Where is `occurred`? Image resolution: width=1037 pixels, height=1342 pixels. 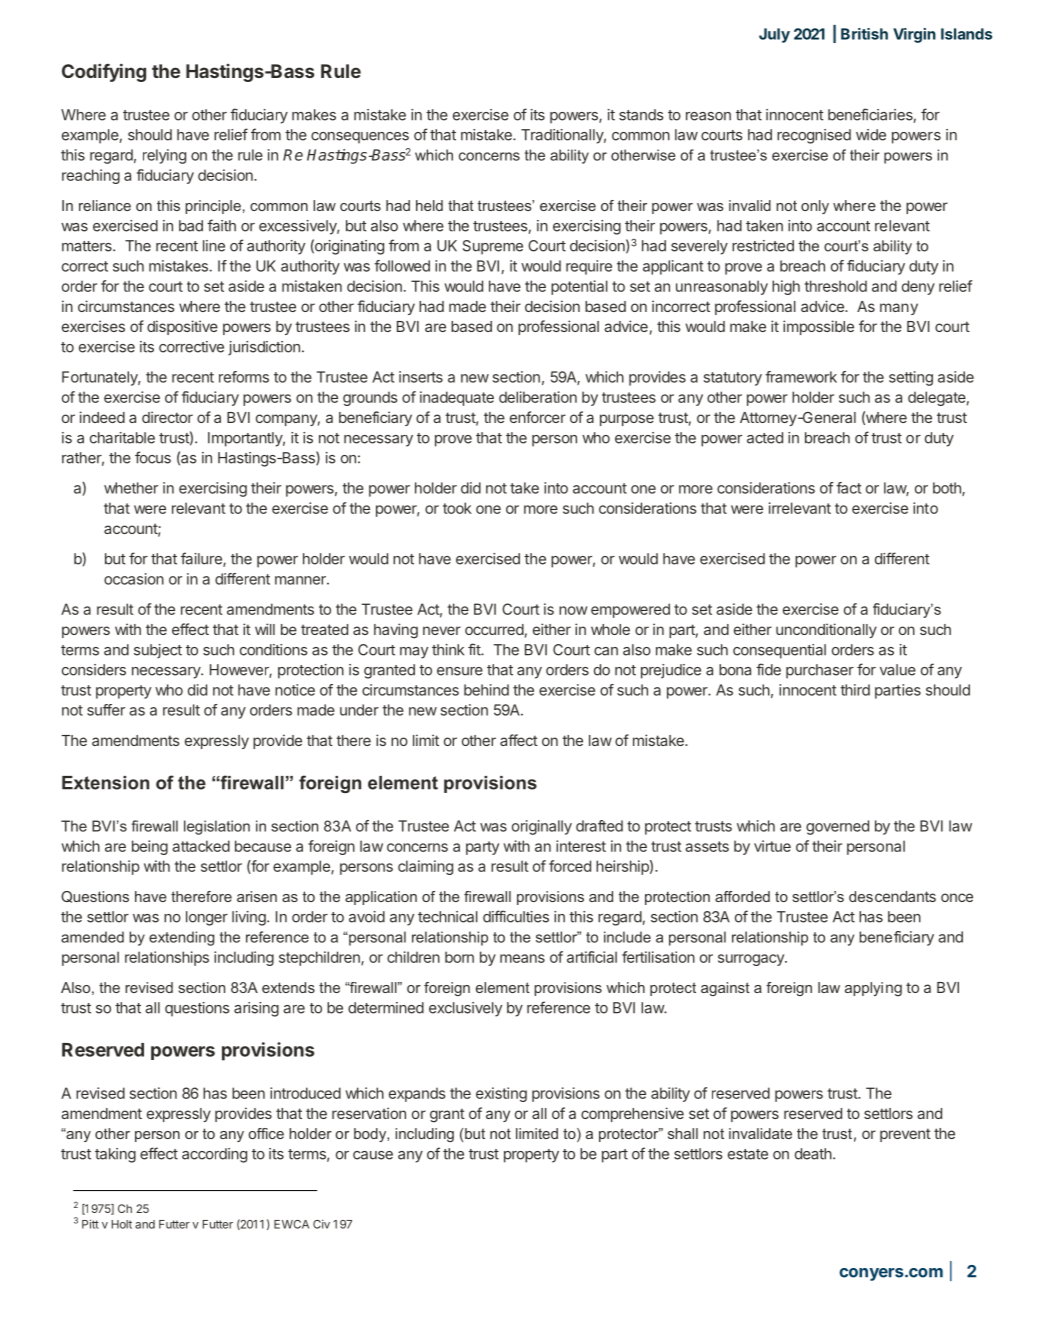 occurred is located at coordinates (494, 629).
